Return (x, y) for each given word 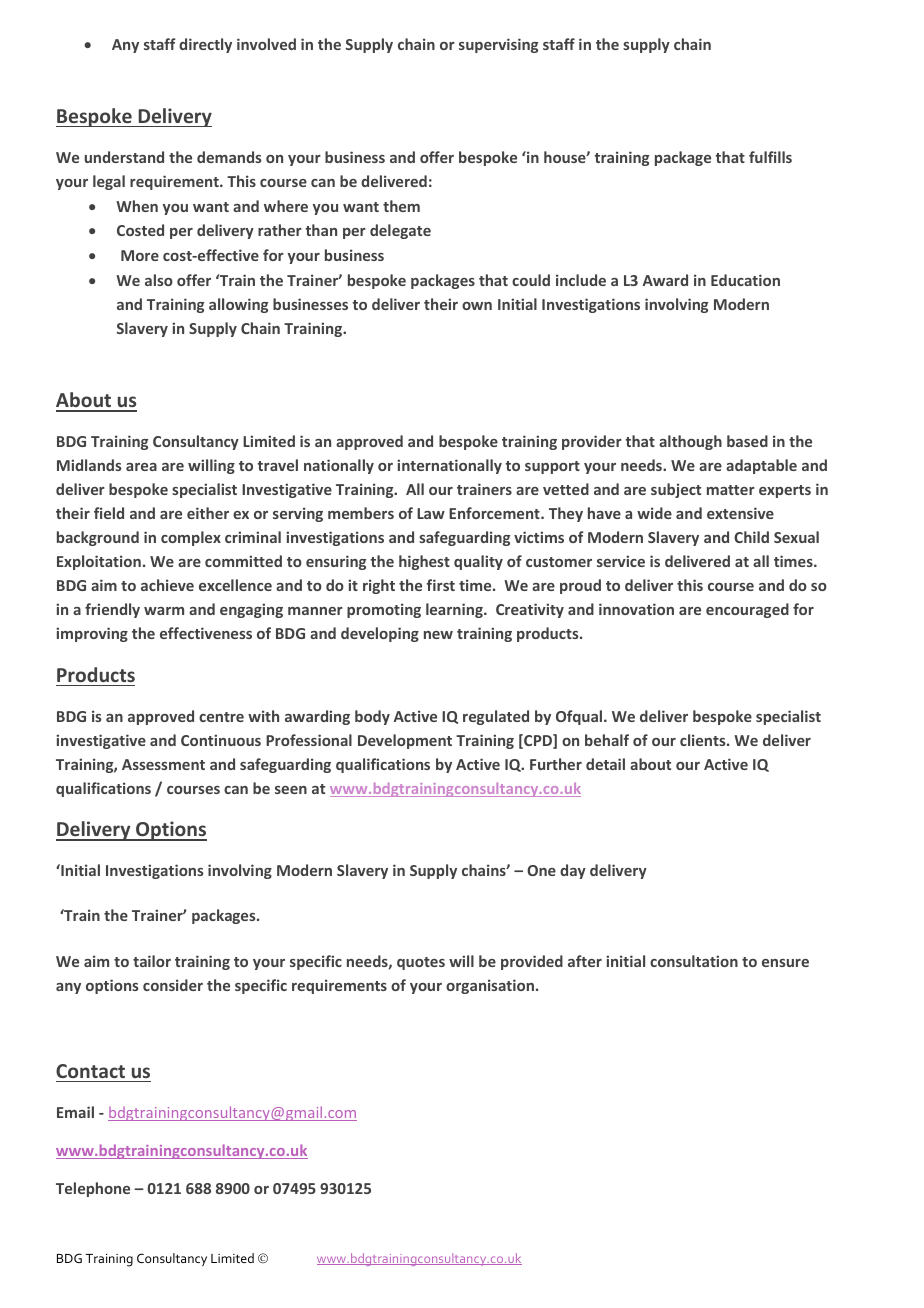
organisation (491, 986)
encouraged (747, 610)
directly (205, 45)
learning (455, 610)
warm (164, 611)
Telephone (93, 1189)
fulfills (770, 157)
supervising (498, 45)
